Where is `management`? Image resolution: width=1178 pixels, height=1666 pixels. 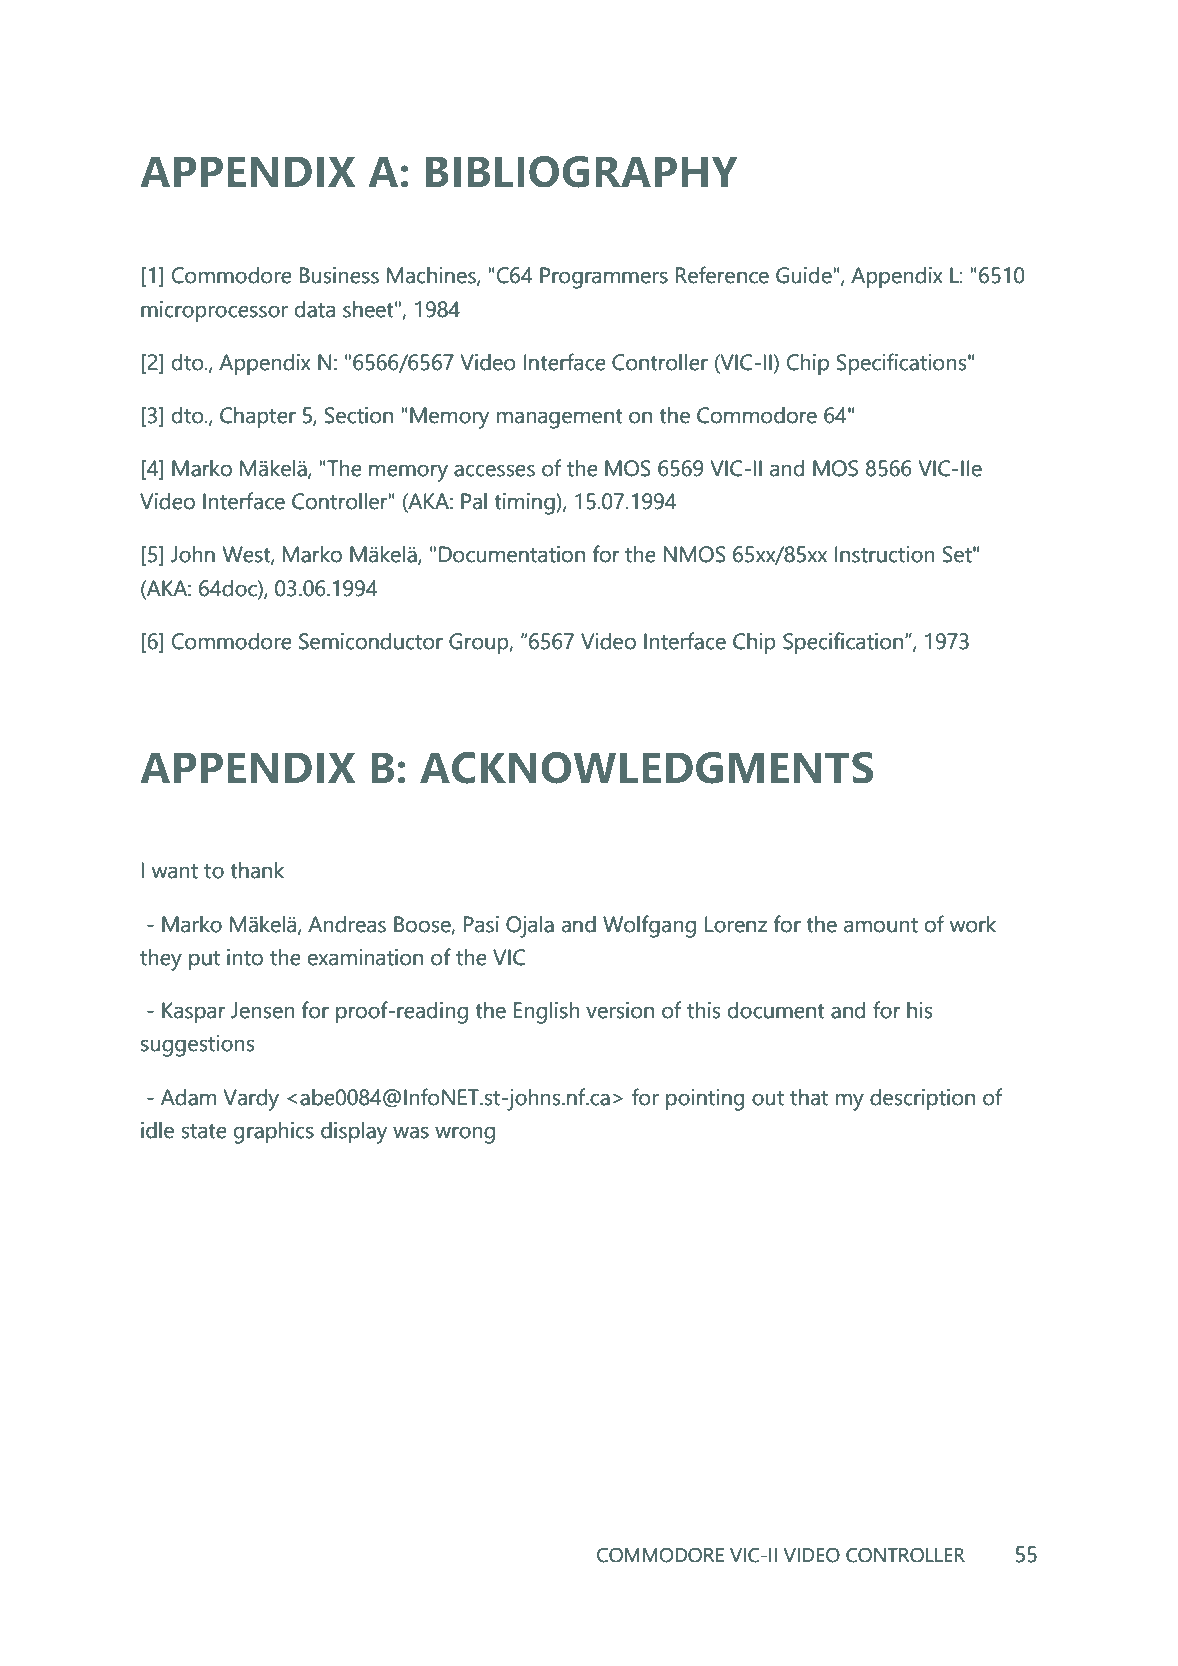 management is located at coordinates (560, 419).
